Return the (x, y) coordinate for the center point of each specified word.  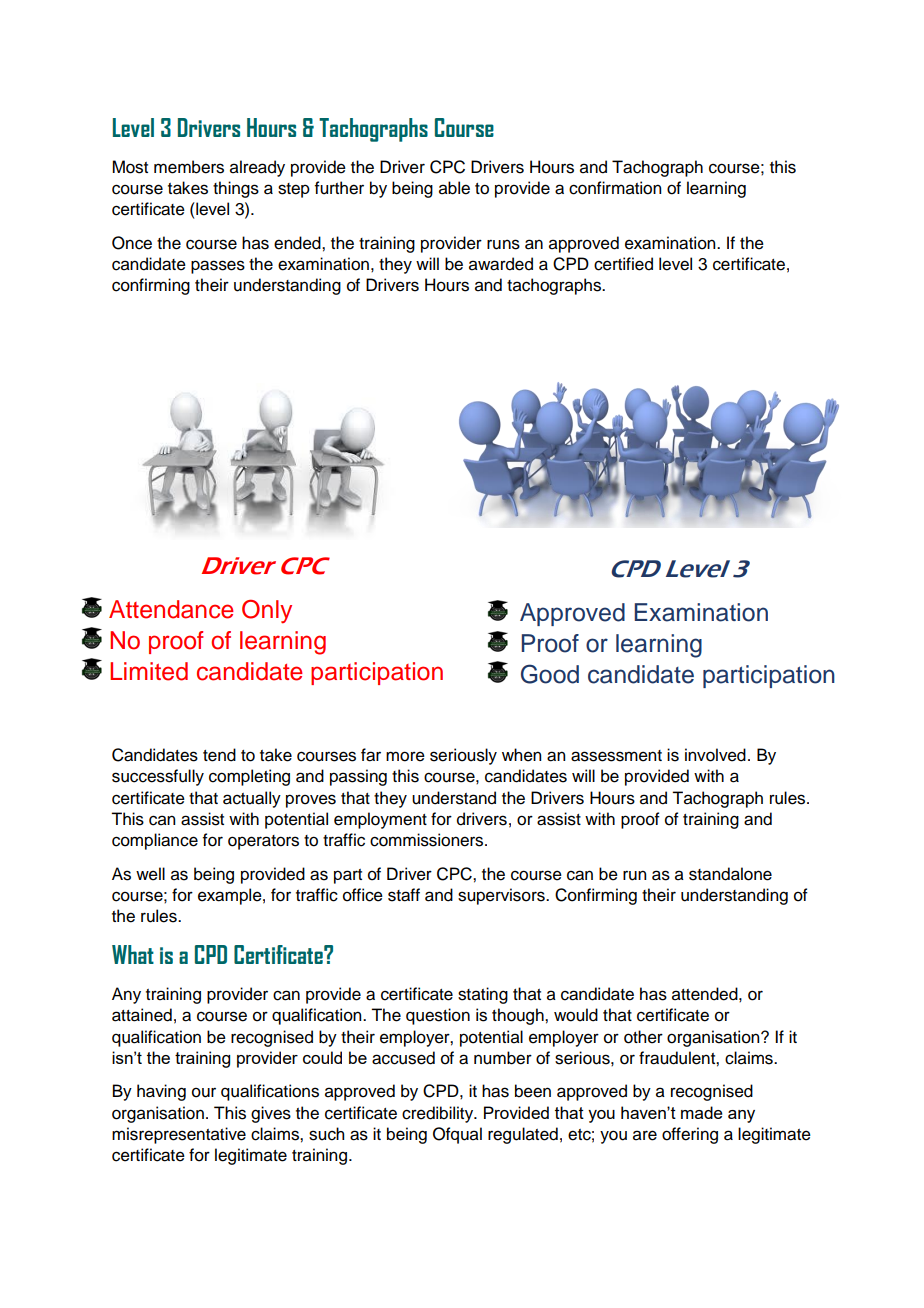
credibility (439, 1114)
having (161, 1092)
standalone (730, 874)
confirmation (615, 188)
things (236, 189)
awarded (501, 264)
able (454, 188)
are (645, 1135)
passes (218, 267)
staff (404, 895)
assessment (616, 756)
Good (550, 674)
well (150, 874)
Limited (149, 671)
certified (623, 264)
